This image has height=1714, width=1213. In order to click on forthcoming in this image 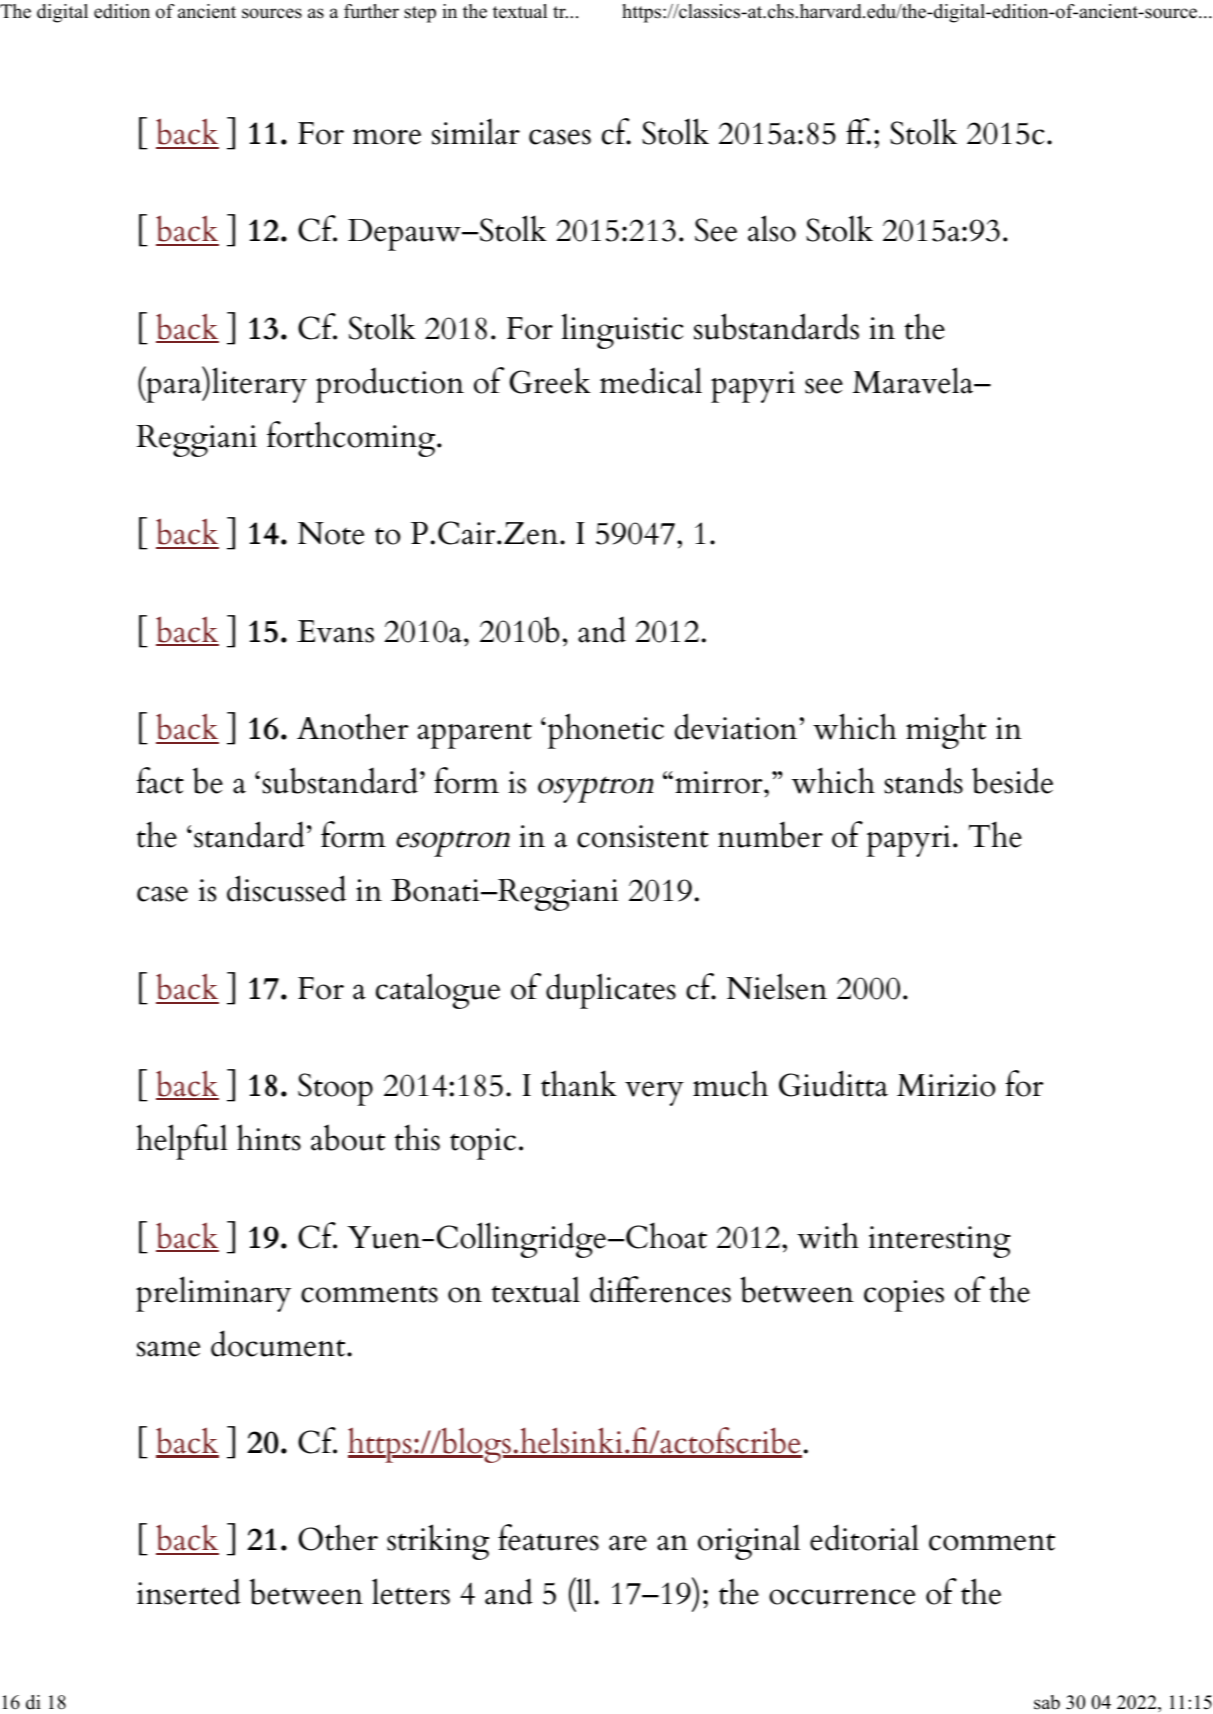, I will do `click(351, 439)`.
